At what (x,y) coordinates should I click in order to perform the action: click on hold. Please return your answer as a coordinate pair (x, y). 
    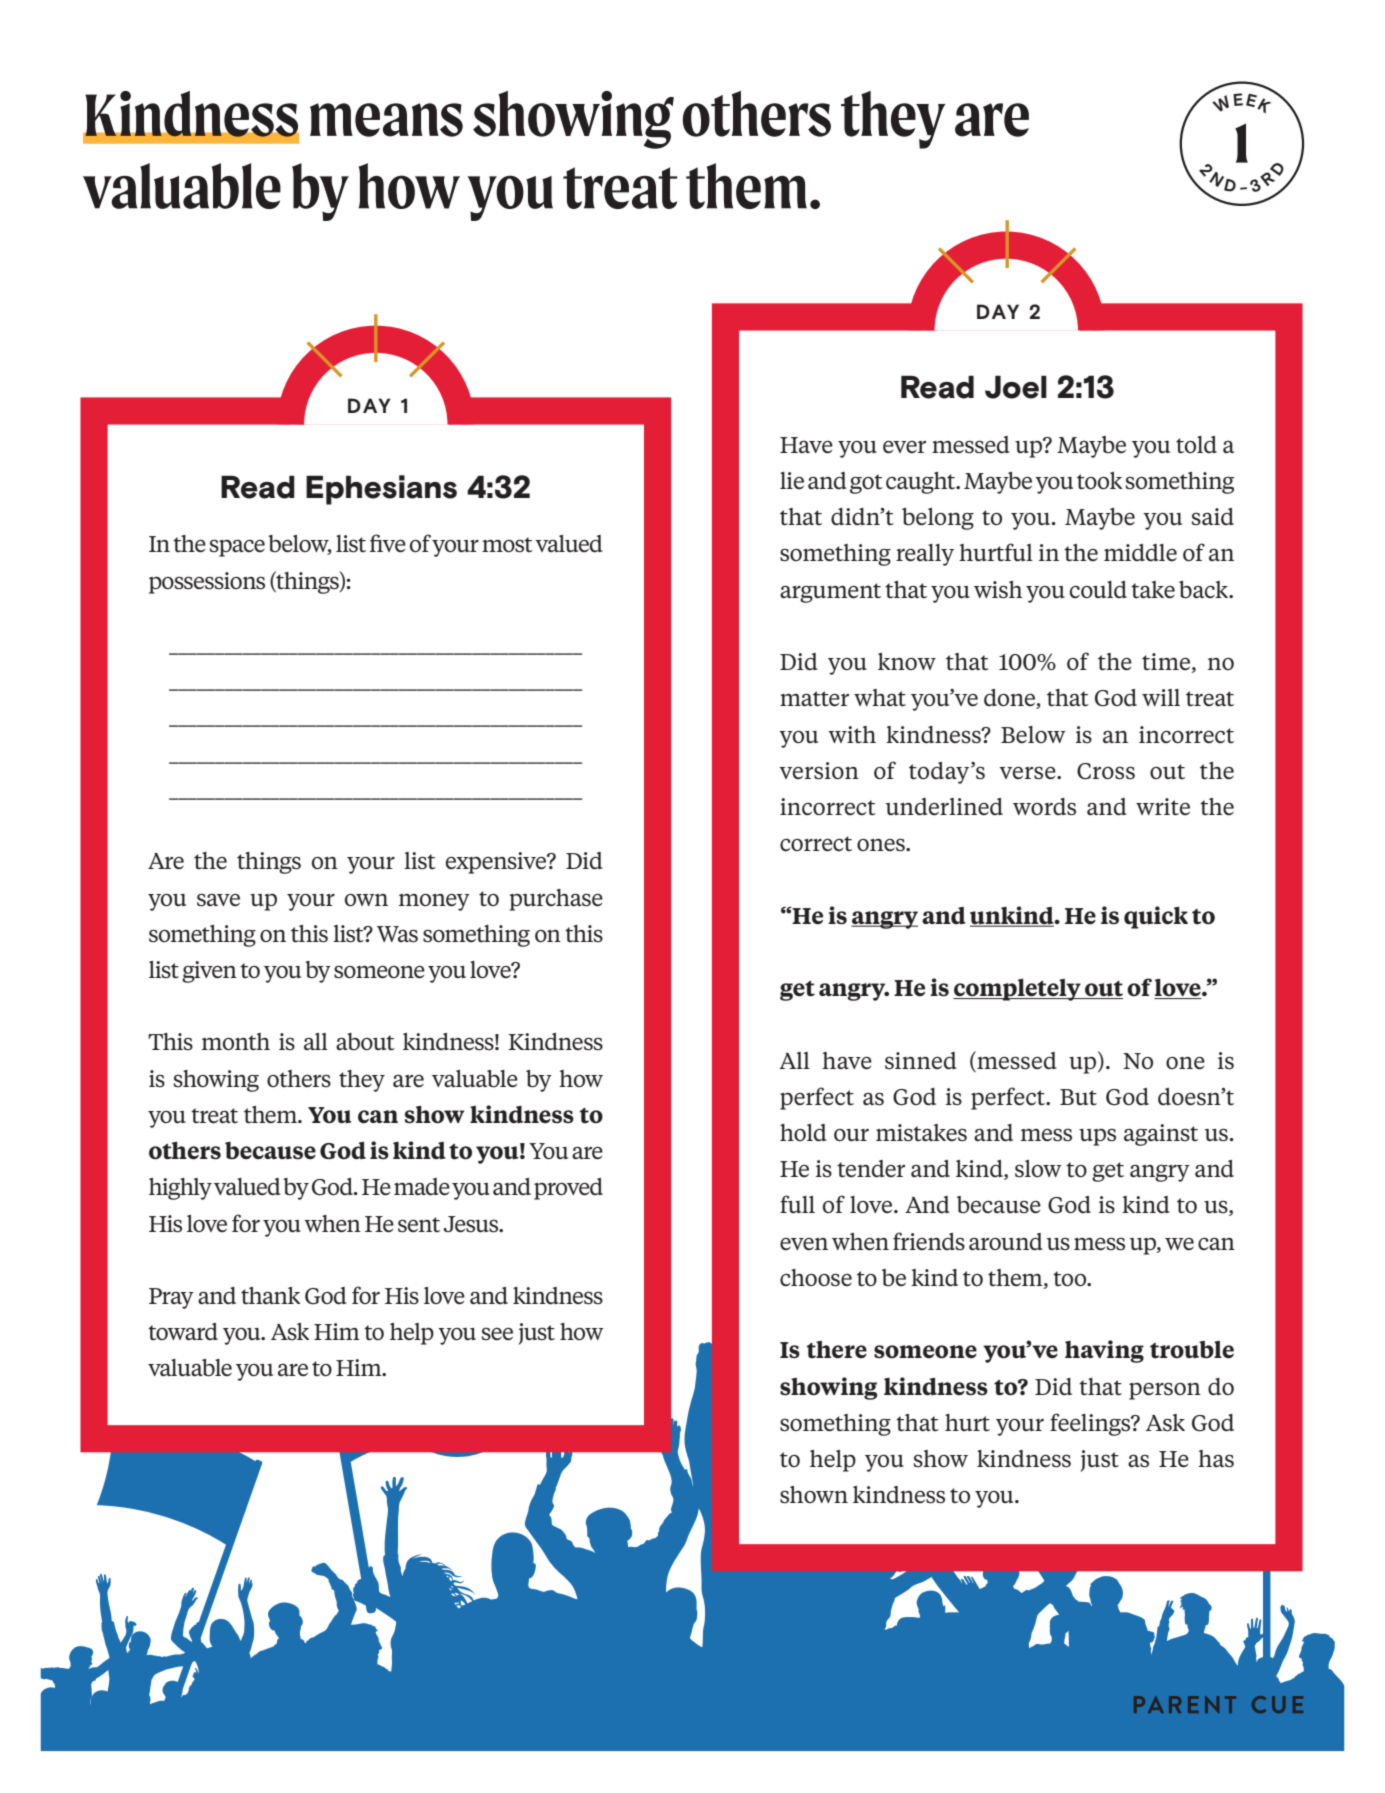
    Looking at the image, I should click on (803, 1133).
